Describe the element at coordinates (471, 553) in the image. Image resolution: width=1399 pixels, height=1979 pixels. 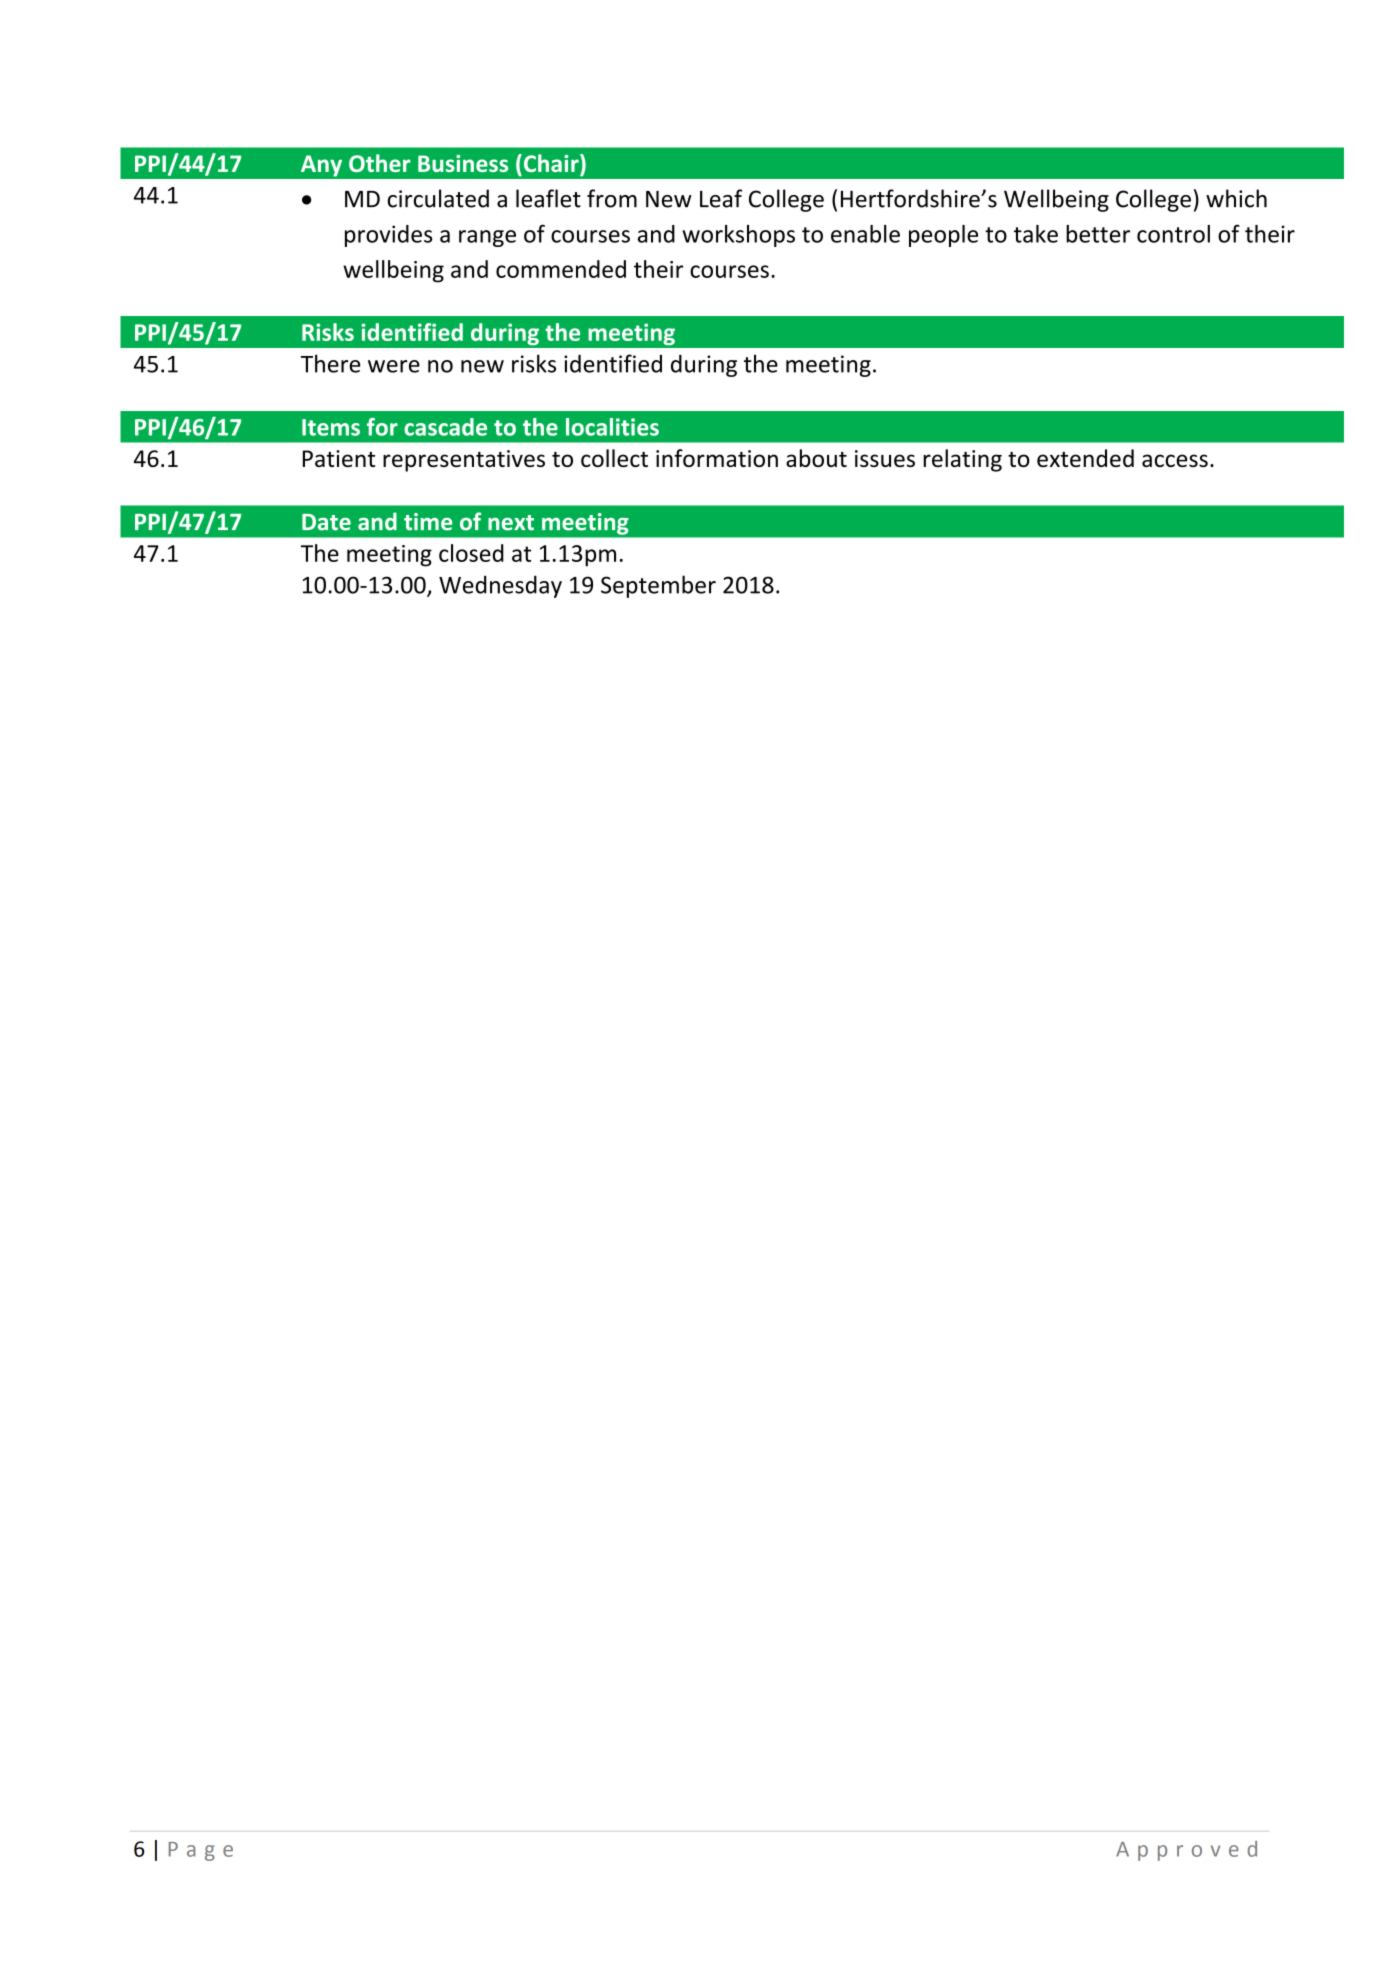
I see `closed` at that location.
